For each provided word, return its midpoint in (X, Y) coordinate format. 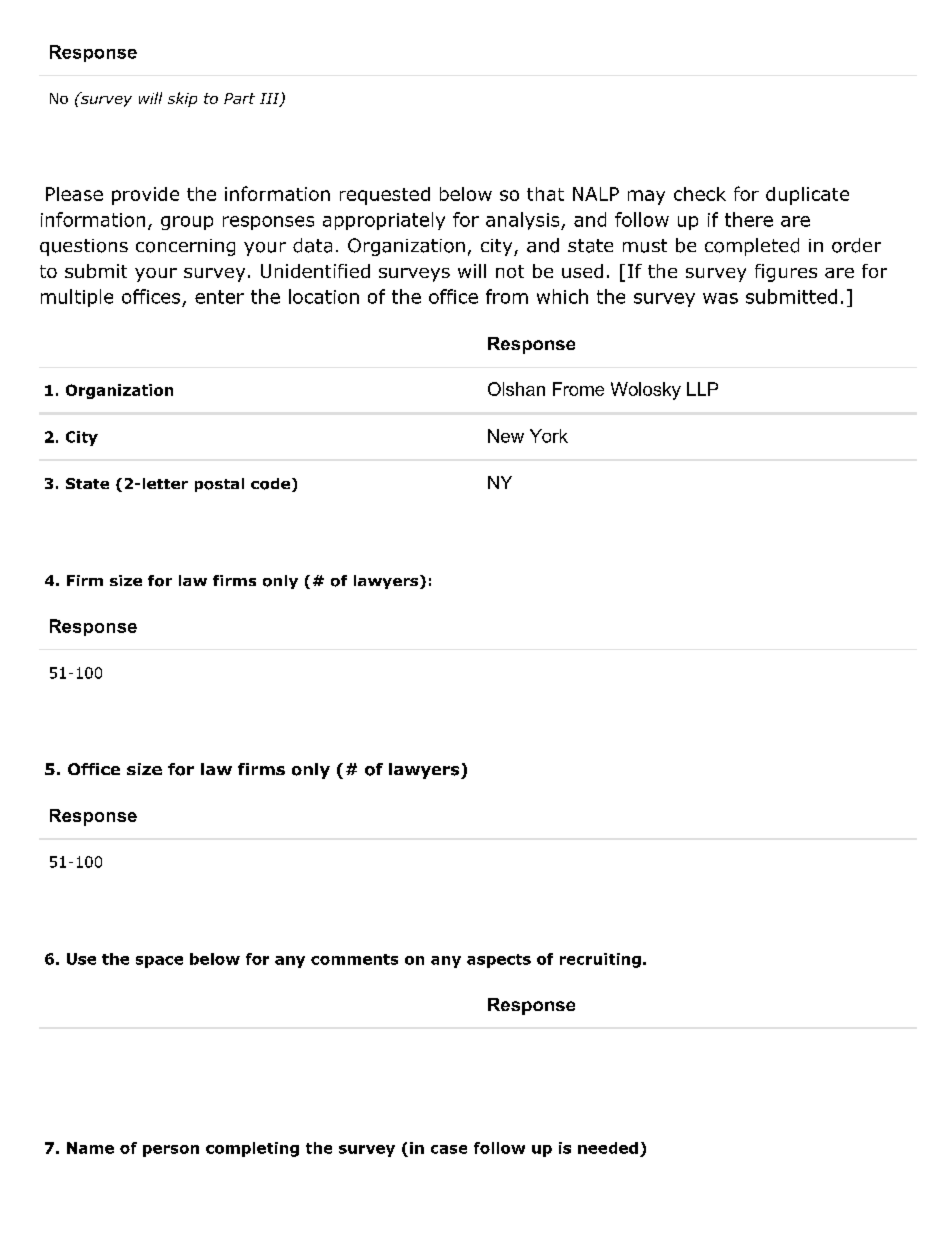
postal (219, 485)
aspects (499, 961)
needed (608, 1148)
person (171, 1151)
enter (219, 297)
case (449, 1149)
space (159, 962)
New (506, 436)
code (270, 484)
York (549, 436)
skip (182, 99)
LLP (702, 389)
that (545, 194)
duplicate (807, 196)
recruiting (600, 960)
